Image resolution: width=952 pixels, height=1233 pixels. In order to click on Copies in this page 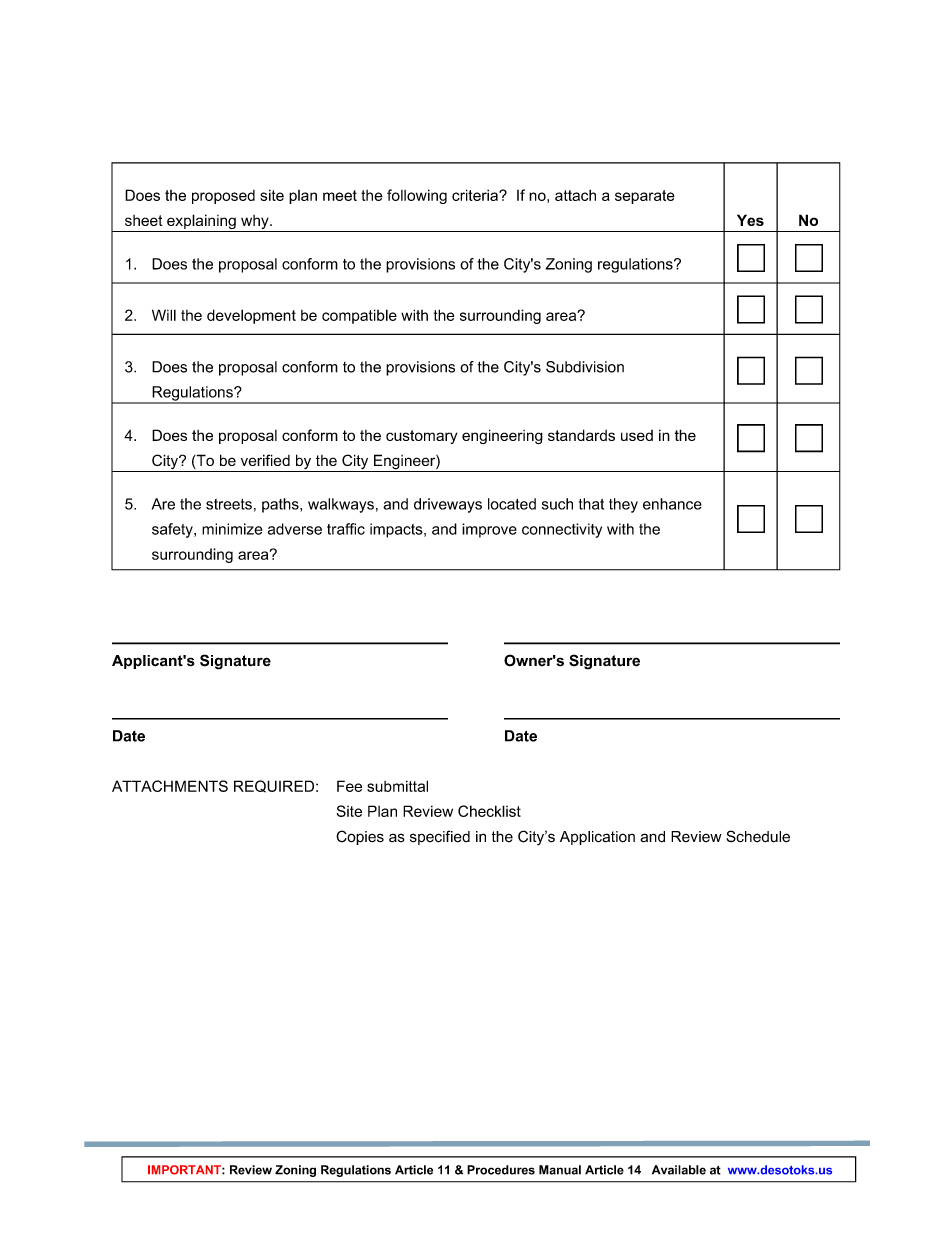, I will do `click(360, 837)`.
